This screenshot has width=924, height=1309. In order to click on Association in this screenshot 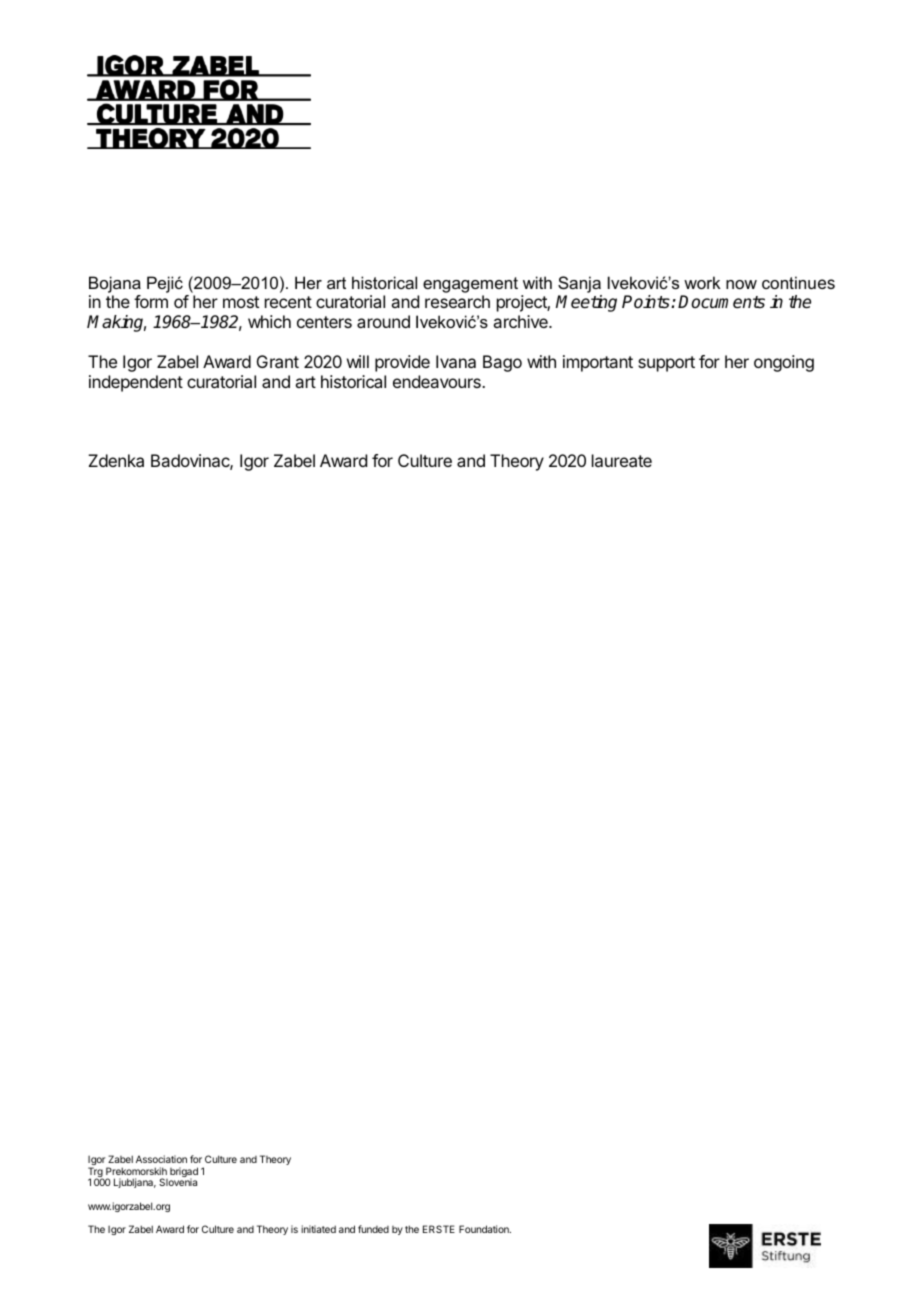, I will do `click(161, 1159)`.
